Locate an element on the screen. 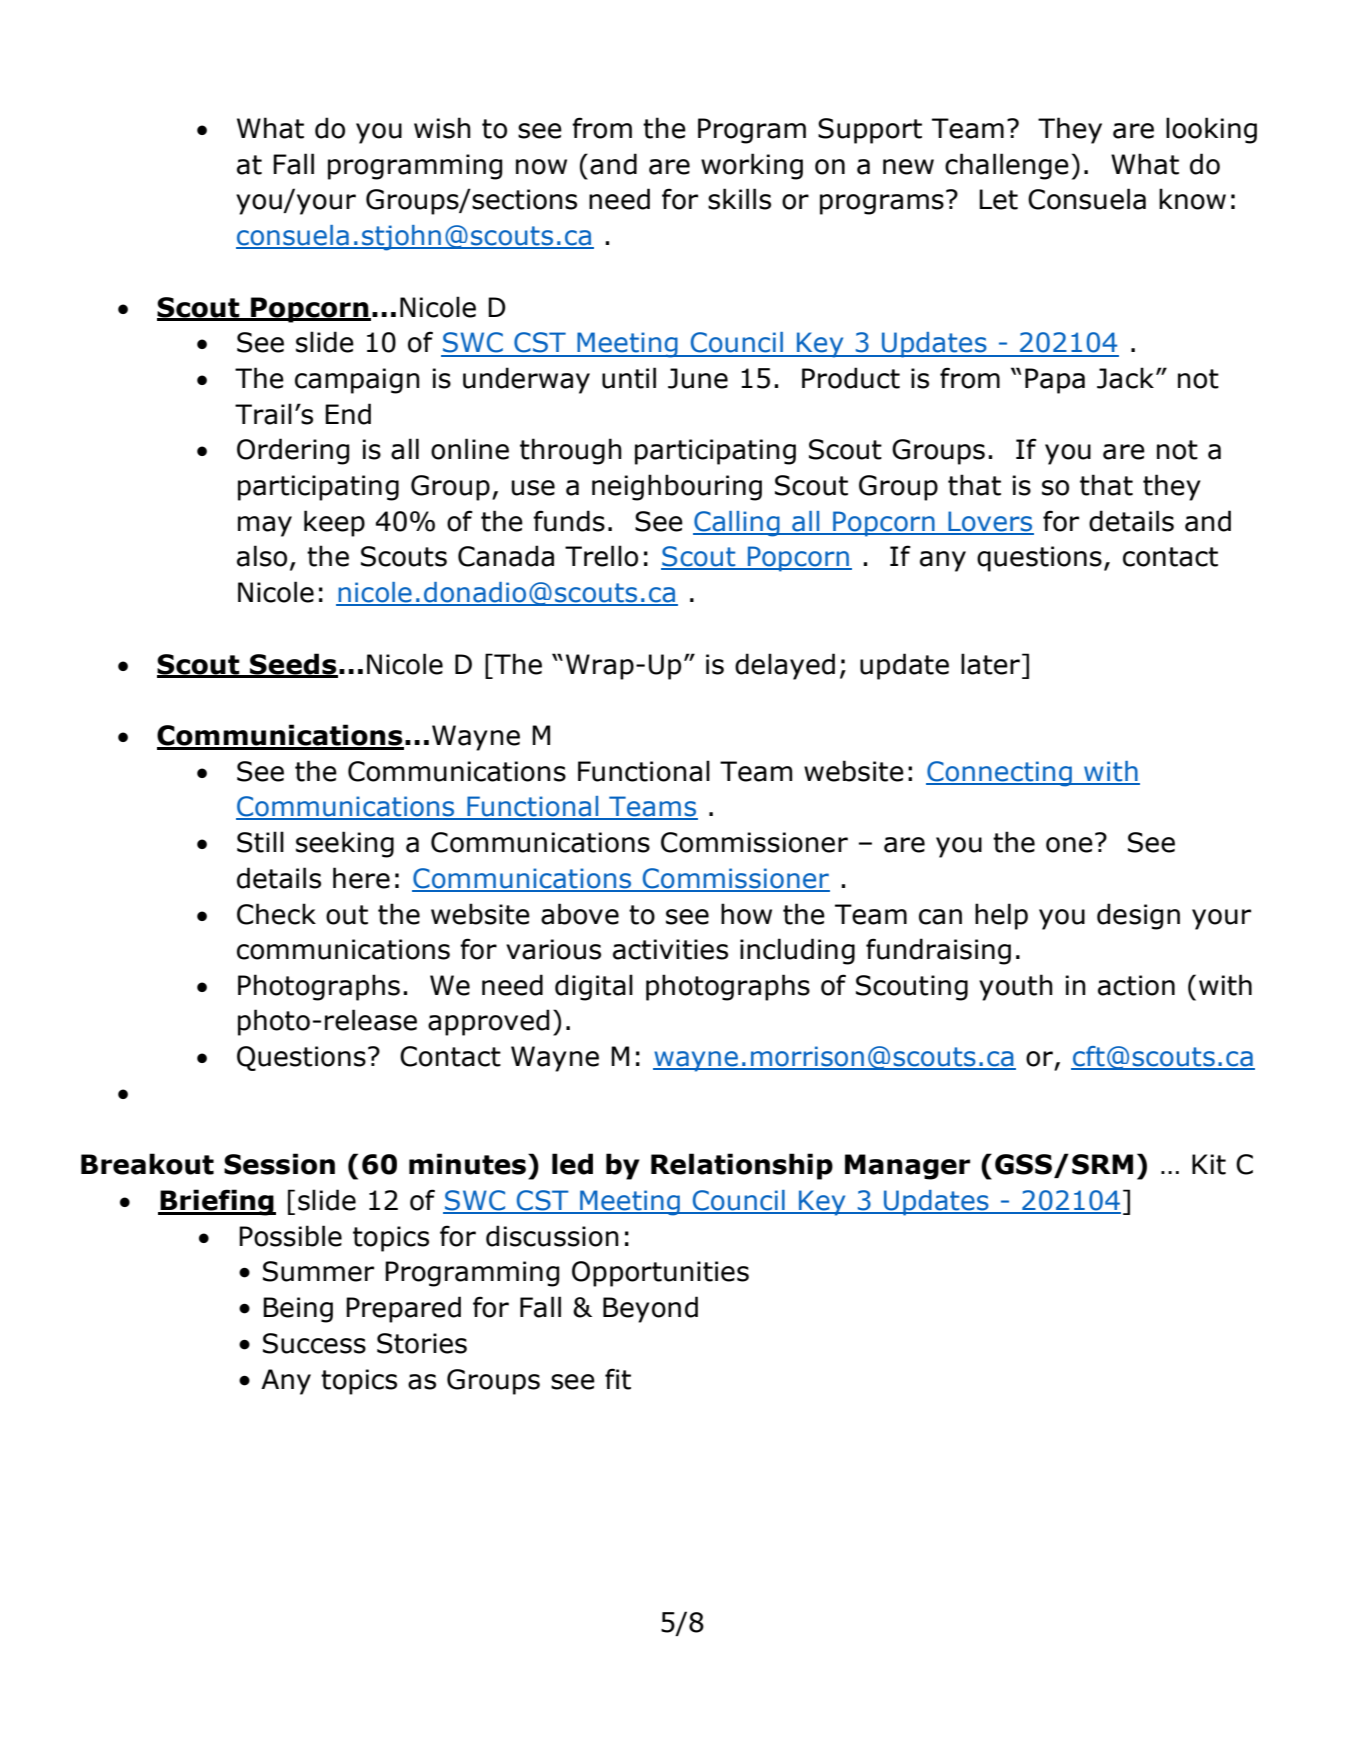 This screenshot has width=1346, height=1742. Papa is located at coordinates (1055, 381).
